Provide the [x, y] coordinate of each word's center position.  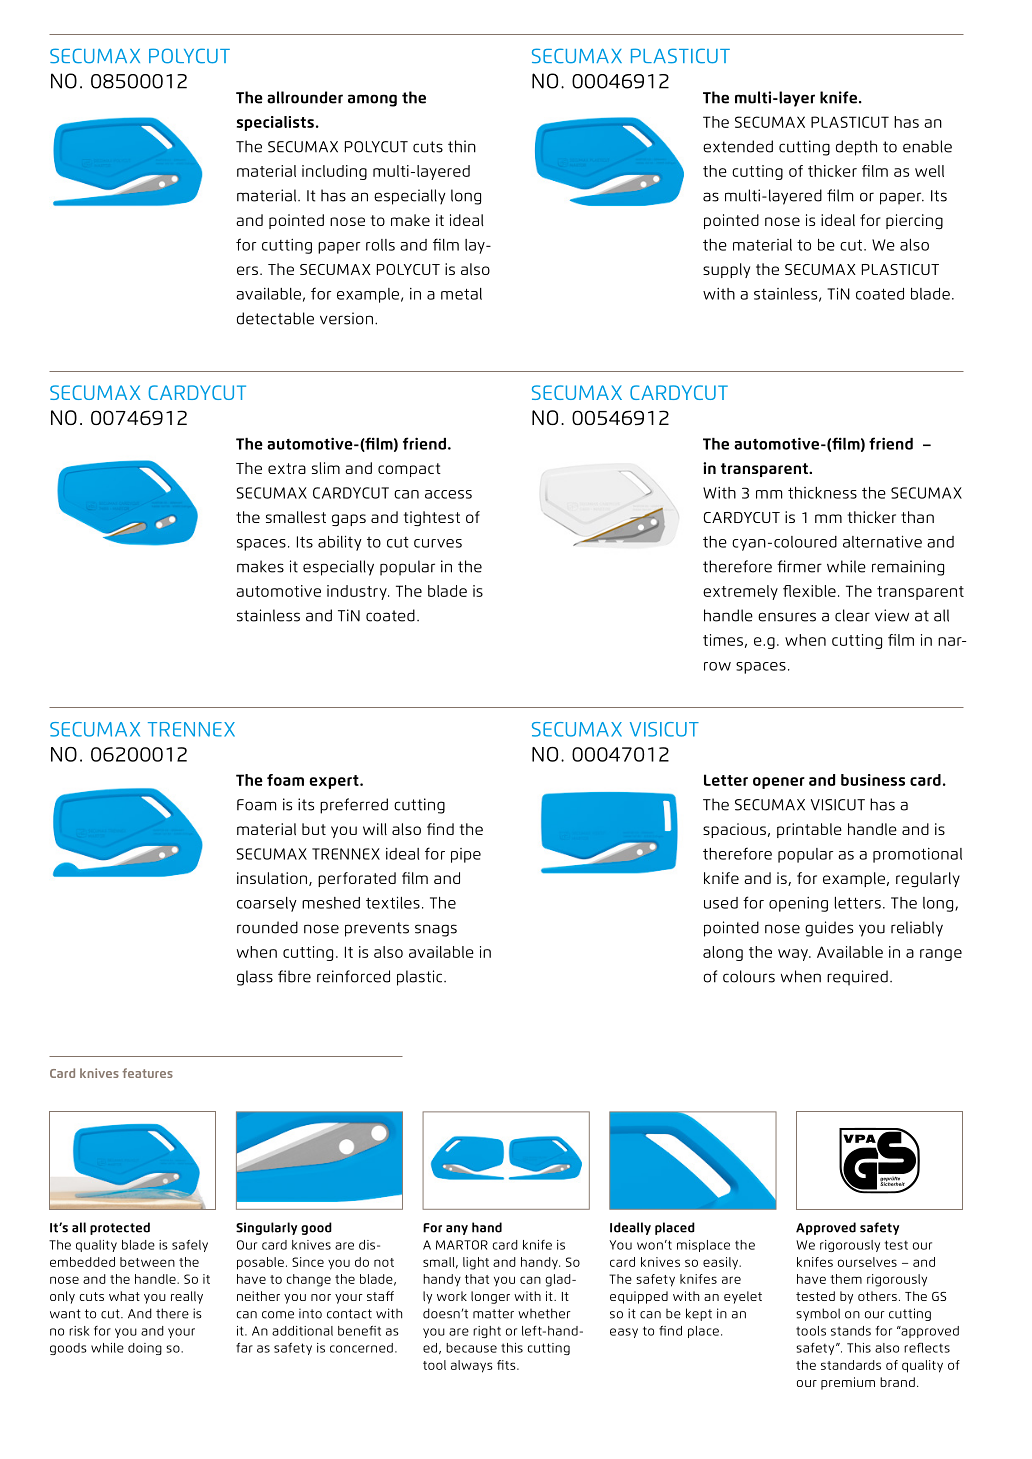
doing [145, 1349]
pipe [466, 855]
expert [335, 782]
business [873, 780]
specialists [275, 123]
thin [462, 146]
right [487, 1332]
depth [856, 148]
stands [851, 1331]
